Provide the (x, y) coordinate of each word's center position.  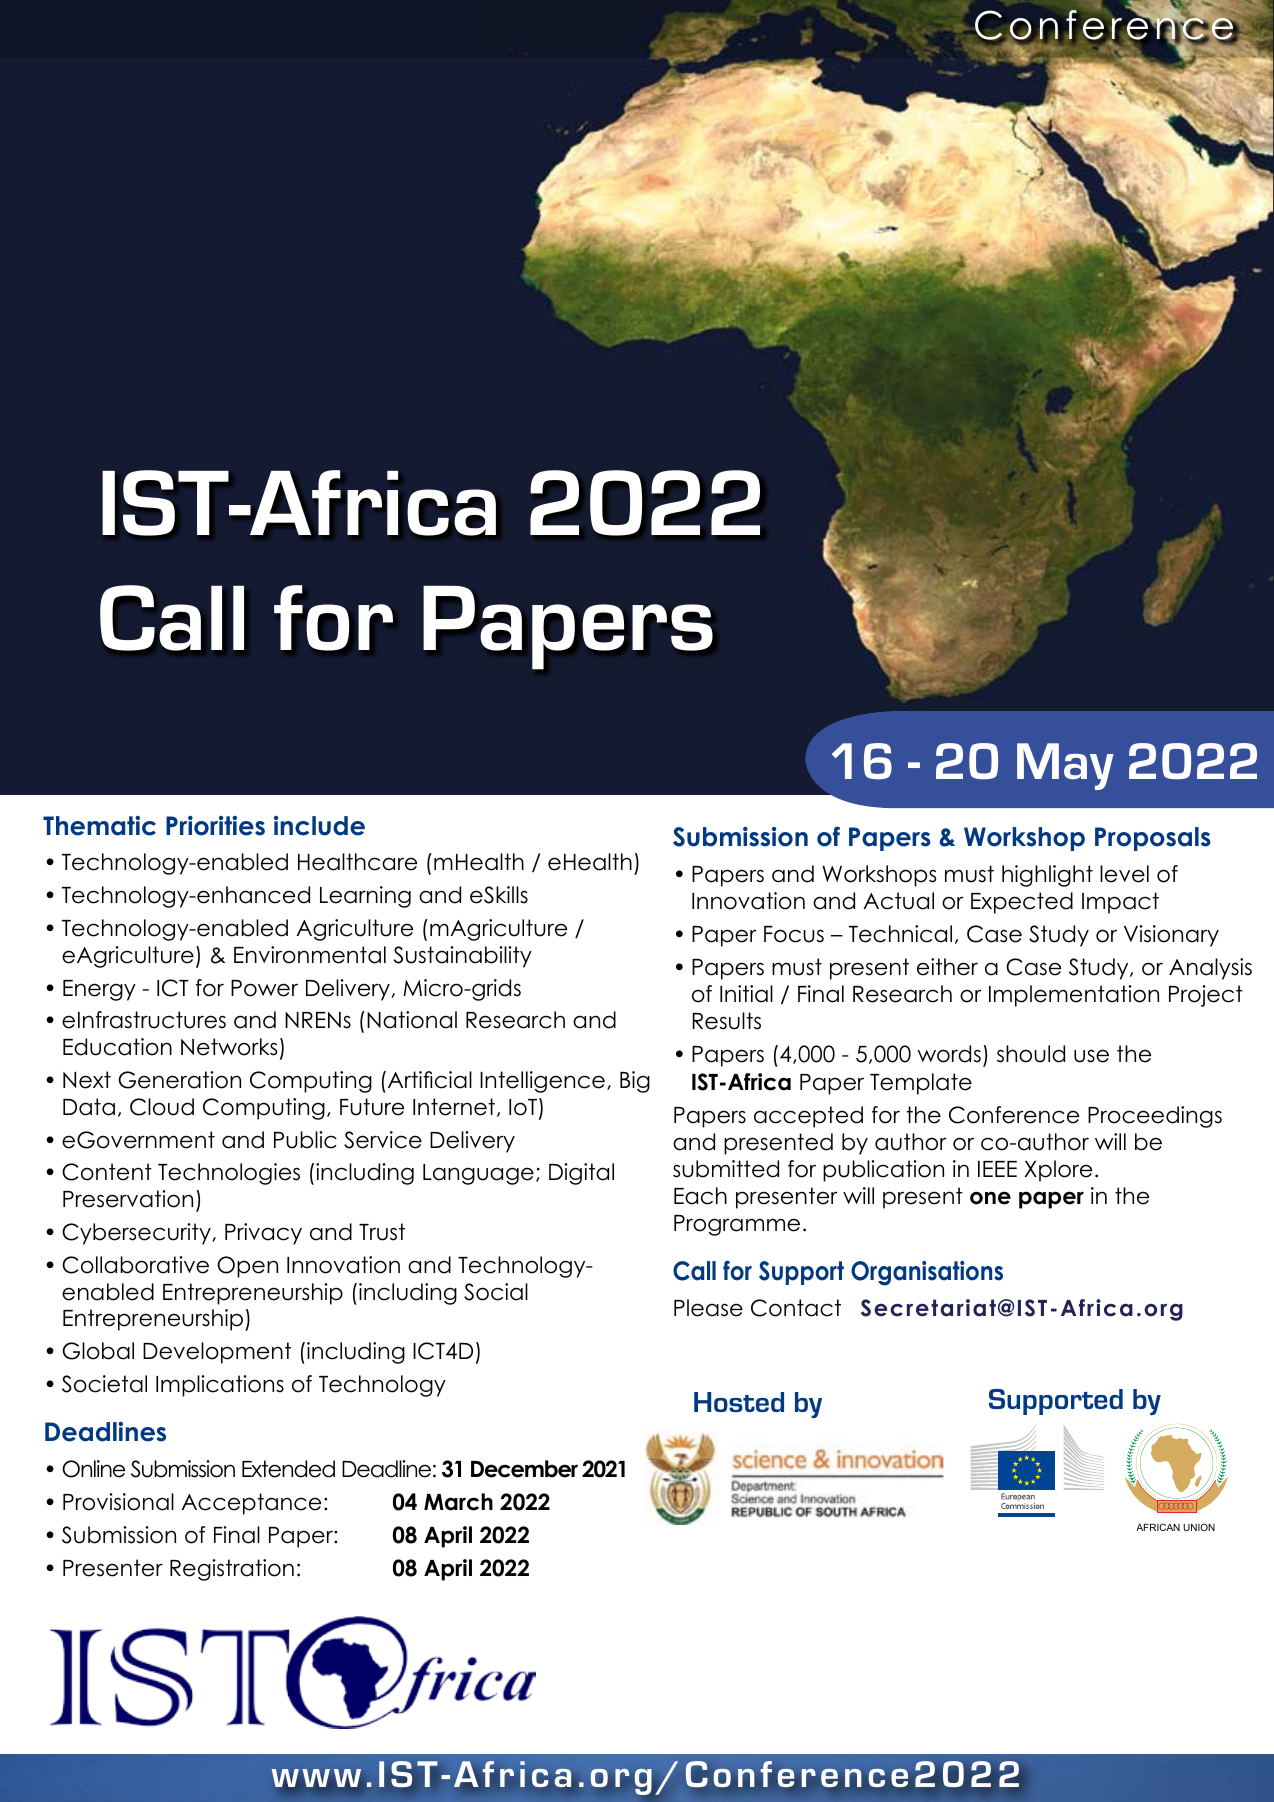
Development (217, 1353)
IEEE (997, 1169)
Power (264, 988)
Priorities (215, 826)
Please (708, 1308)
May (1065, 766)
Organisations (927, 1273)
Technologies (229, 1174)
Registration (232, 1570)
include (319, 826)
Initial (746, 994)
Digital (581, 1174)
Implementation (1074, 996)
